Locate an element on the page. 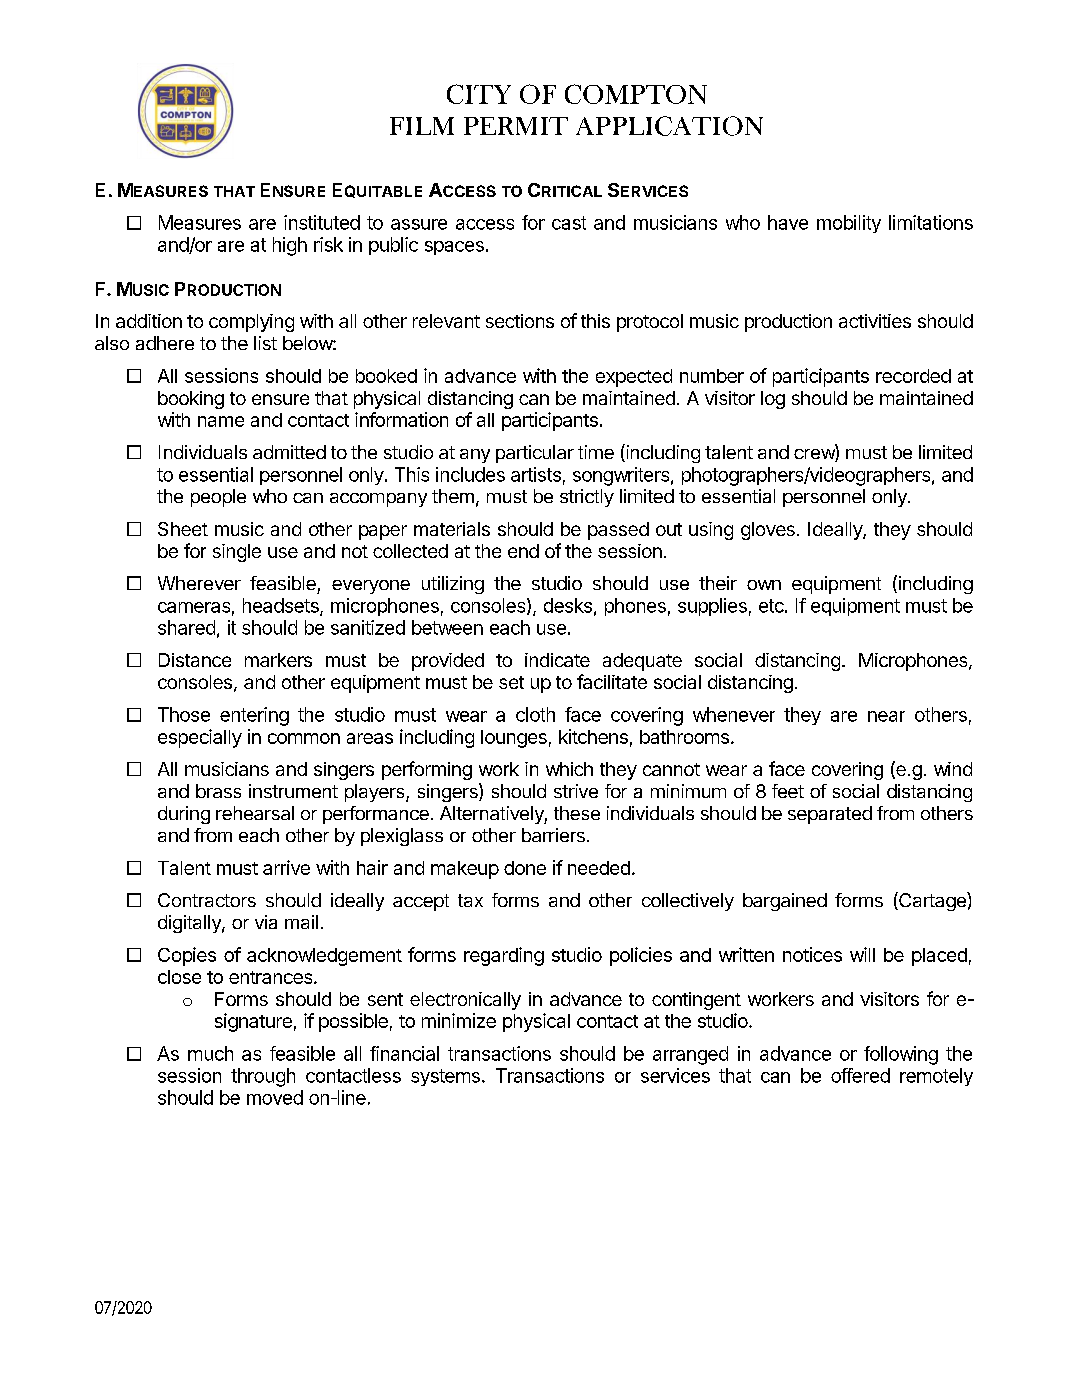 Image resolution: width=1067 pixels, height=1380 pixels. particular is located at coordinates (535, 454).
